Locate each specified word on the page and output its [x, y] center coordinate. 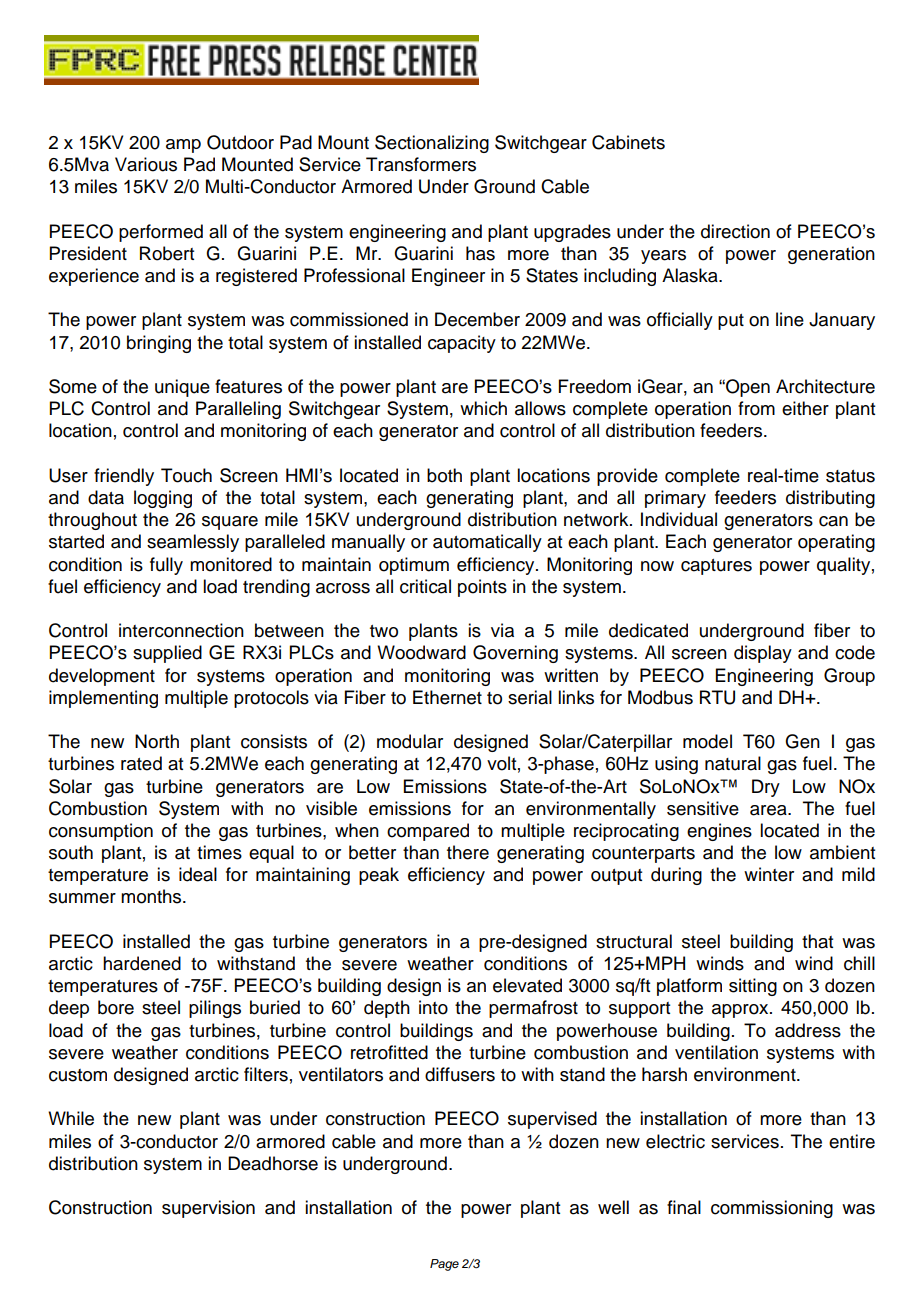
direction [735, 231]
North [157, 741]
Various [146, 164]
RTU [717, 697]
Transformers [421, 164]
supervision [208, 1209]
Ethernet [447, 697]
